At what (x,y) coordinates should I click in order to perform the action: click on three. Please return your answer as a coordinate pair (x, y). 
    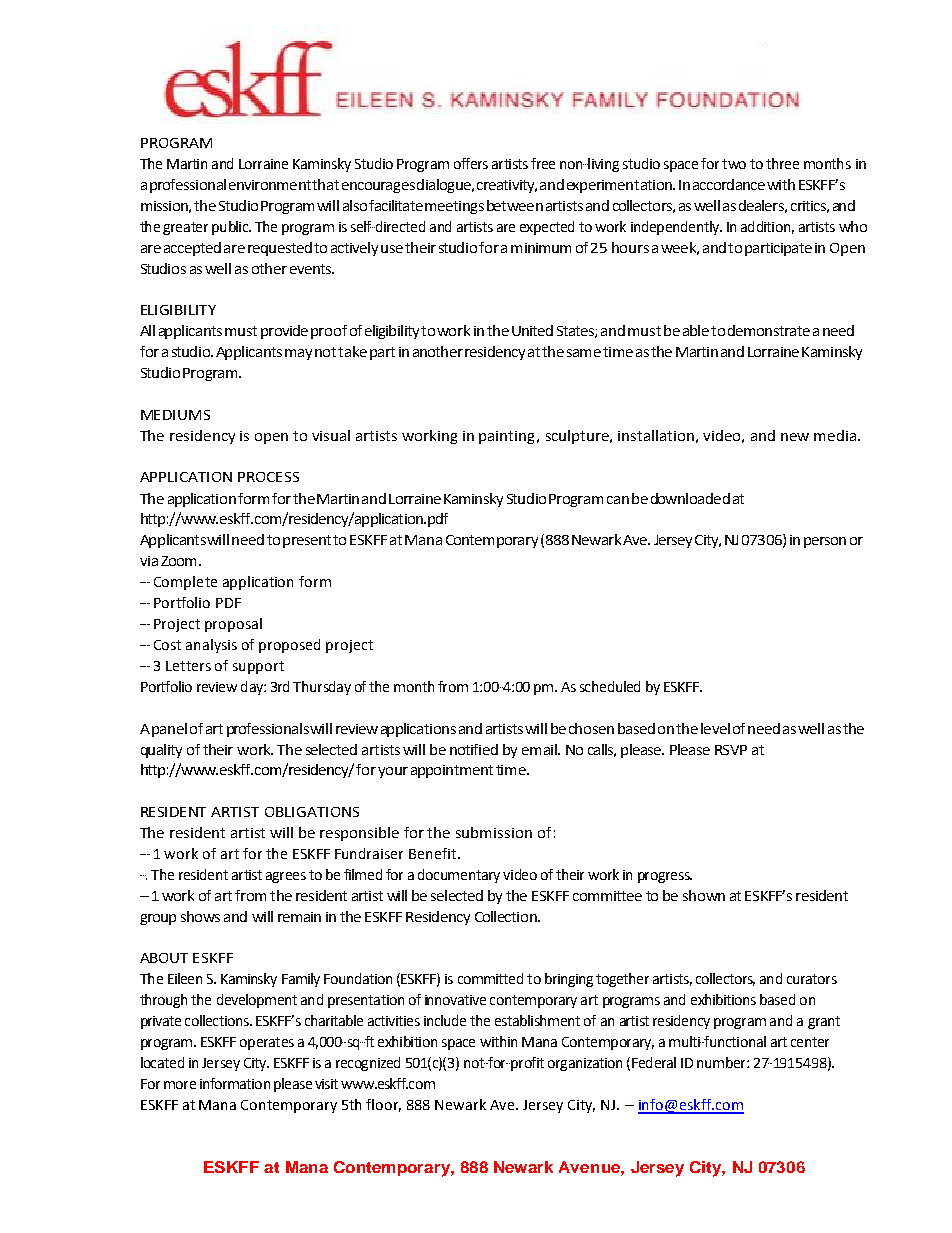
    Looking at the image, I should click on (782, 163).
